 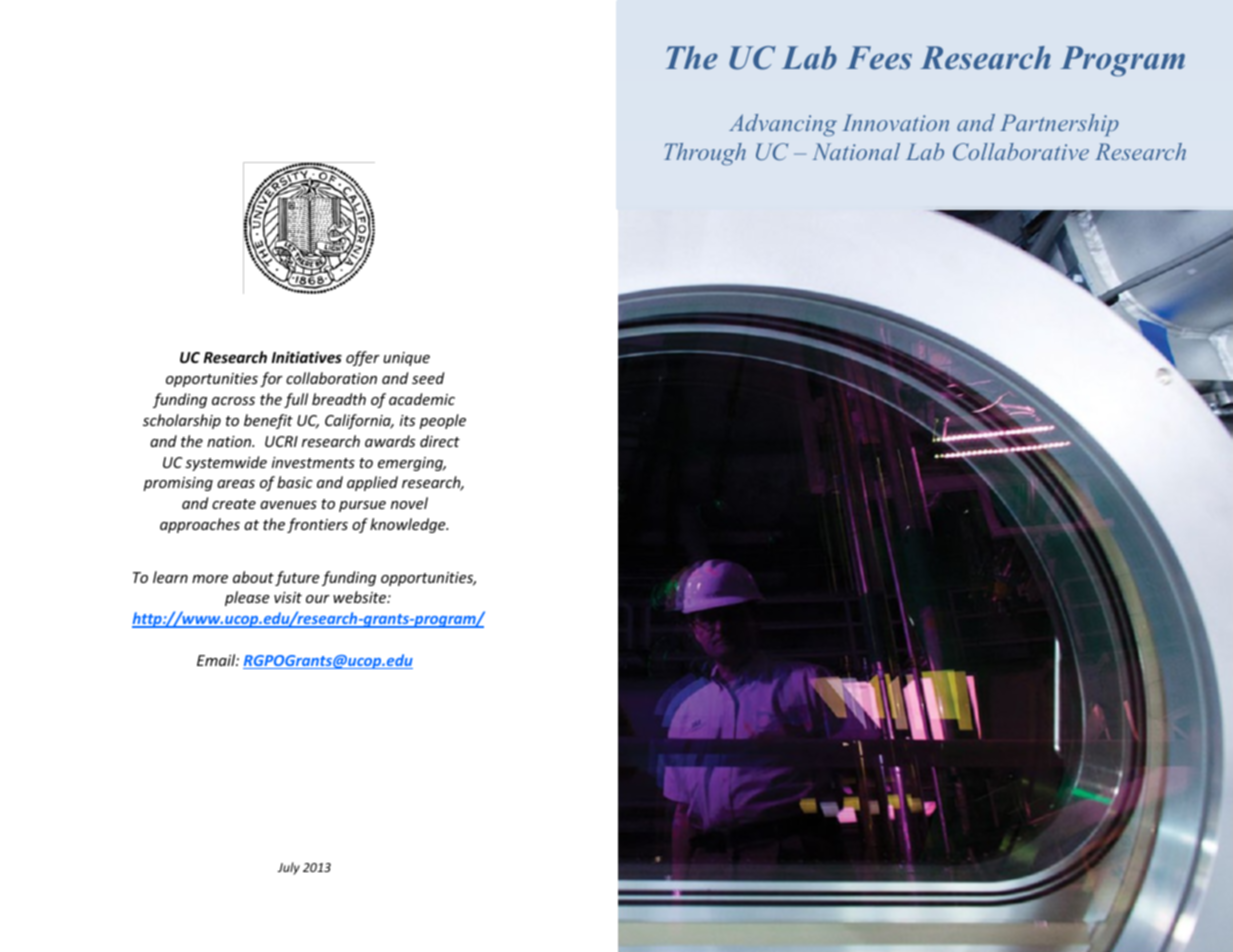 What do you see at coordinates (440, 441) in the screenshot?
I see `direct` at bounding box center [440, 441].
